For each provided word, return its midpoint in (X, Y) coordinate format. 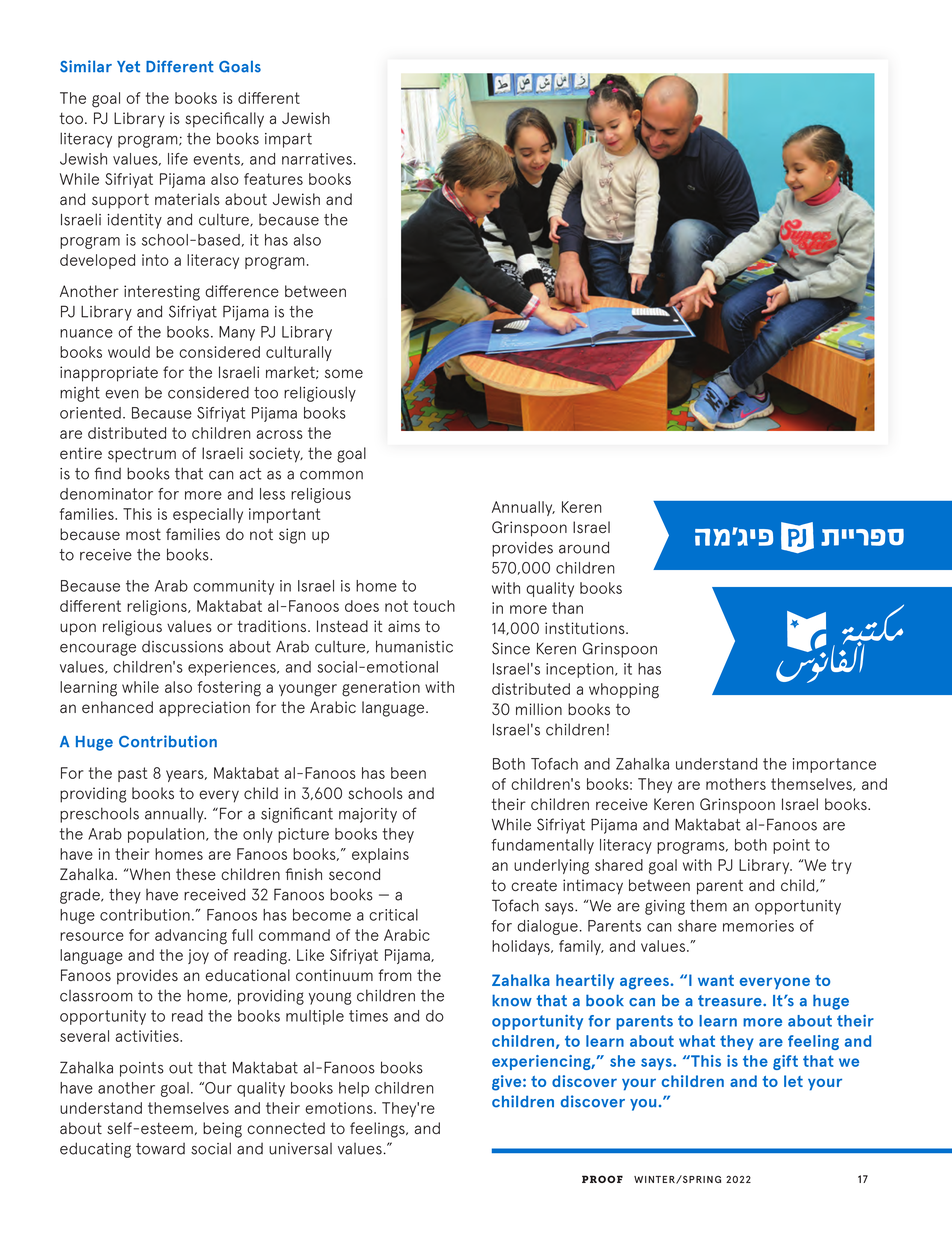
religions (158, 608)
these (196, 874)
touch (434, 606)
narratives (317, 159)
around (584, 547)
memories (758, 926)
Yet (128, 67)
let (793, 1081)
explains (380, 855)
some (344, 373)
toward (160, 1149)
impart (288, 140)
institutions (586, 628)
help (354, 1089)
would (129, 352)
